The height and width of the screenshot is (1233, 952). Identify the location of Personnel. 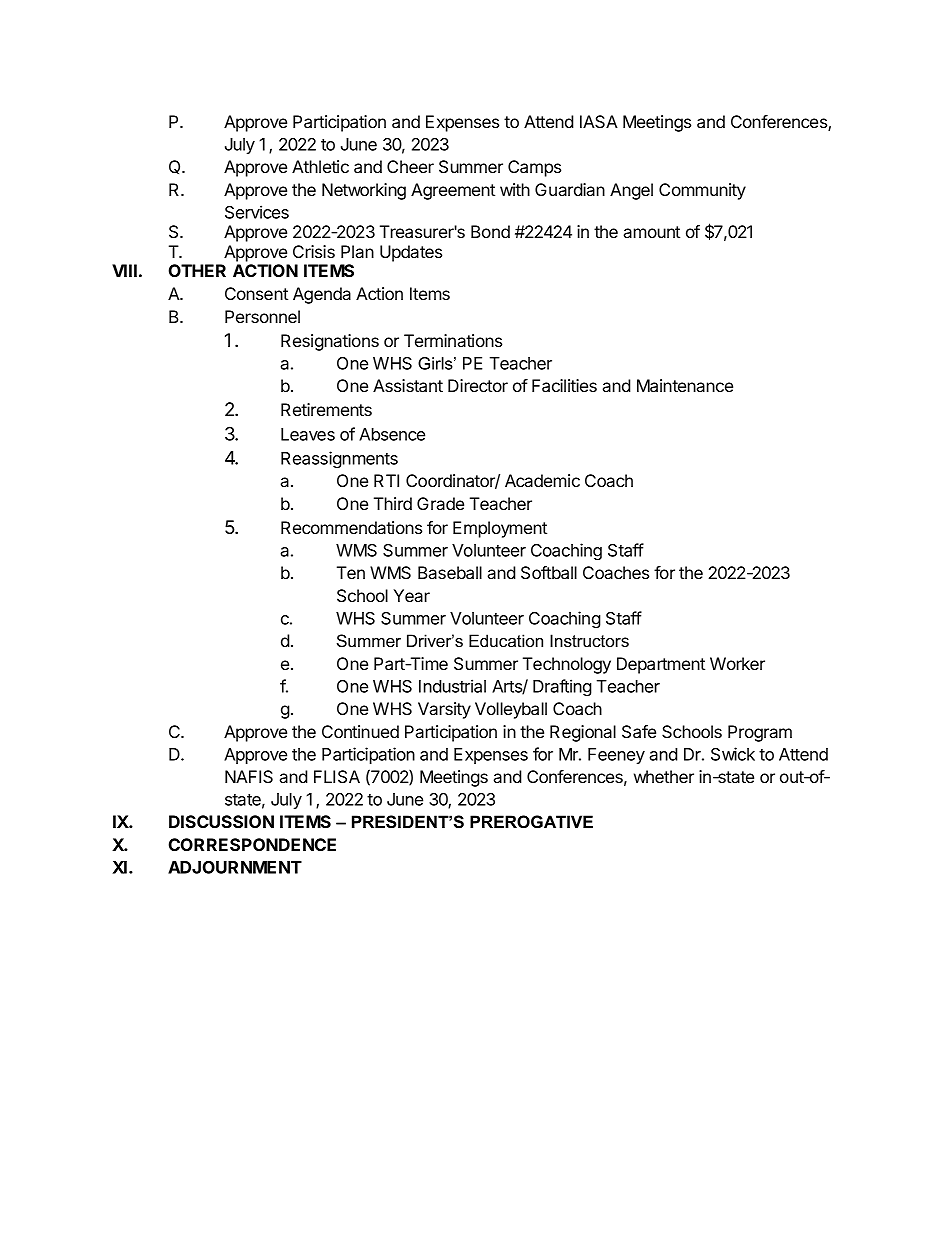
(262, 316).
